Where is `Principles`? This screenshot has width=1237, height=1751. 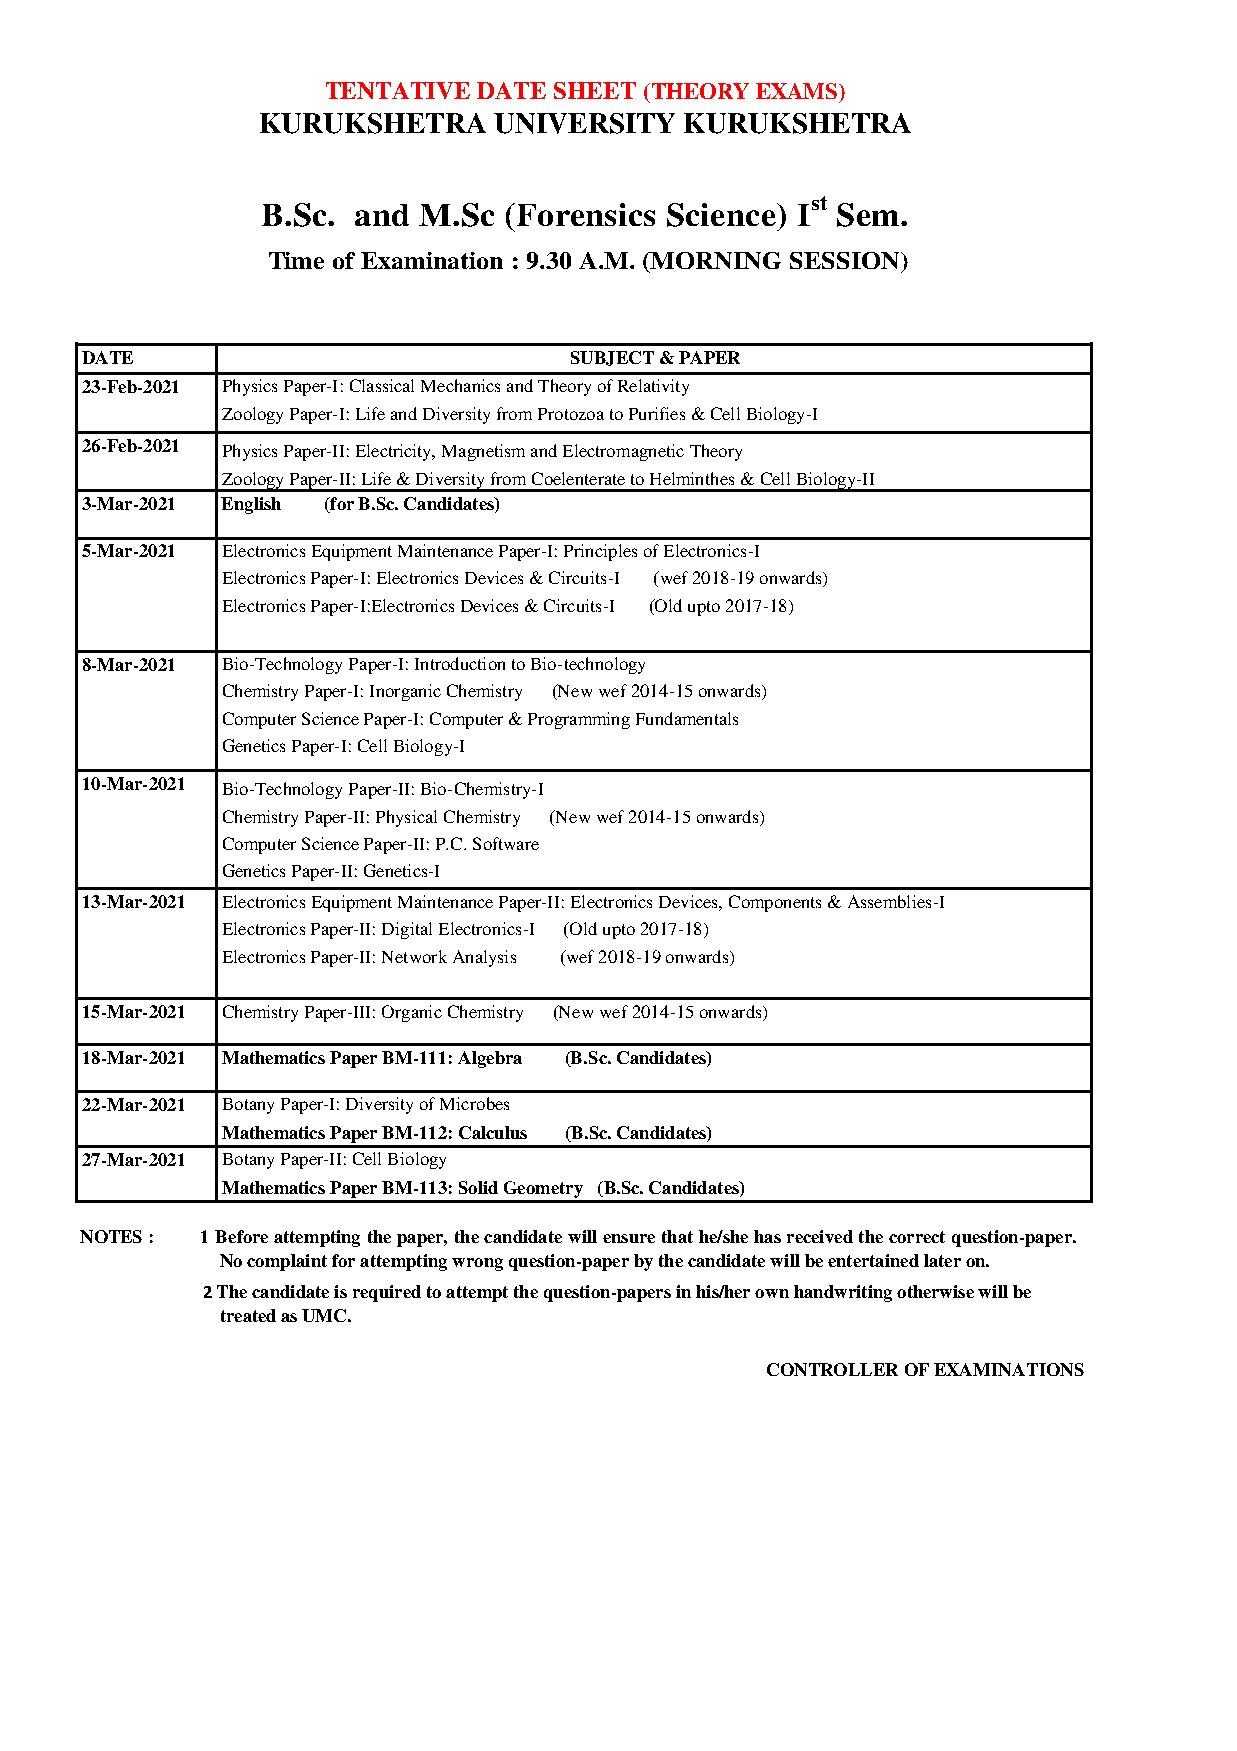 Principles is located at coordinates (600, 552).
